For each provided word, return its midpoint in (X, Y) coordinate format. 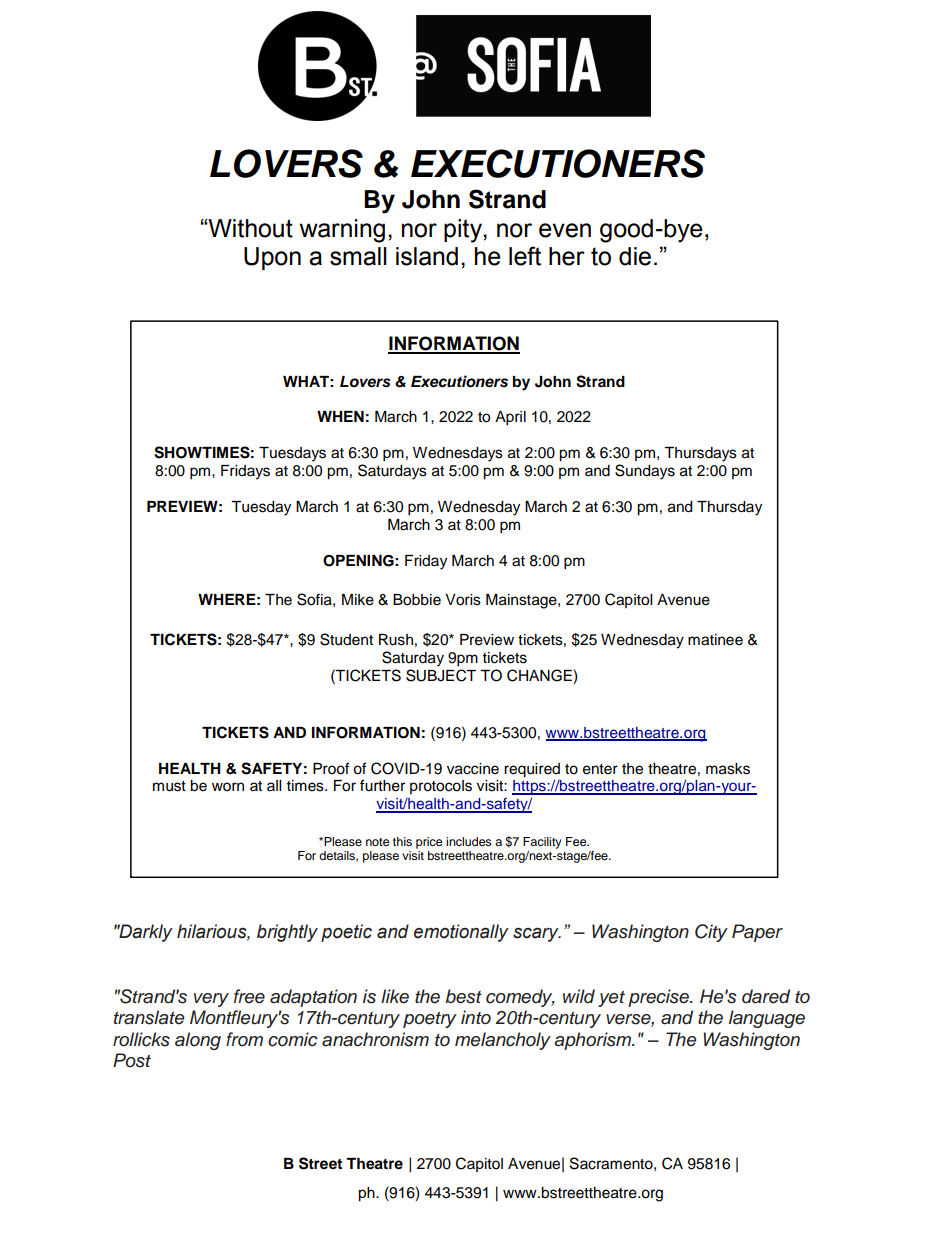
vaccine (473, 769)
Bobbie (417, 600)
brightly (287, 933)
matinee (715, 640)
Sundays (645, 472)
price (429, 843)
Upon (272, 258)
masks (728, 769)
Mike (358, 600)
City (711, 933)
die (635, 256)
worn (228, 787)
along (198, 1041)
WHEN (340, 416)
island (427, 256)
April (510, 418)
